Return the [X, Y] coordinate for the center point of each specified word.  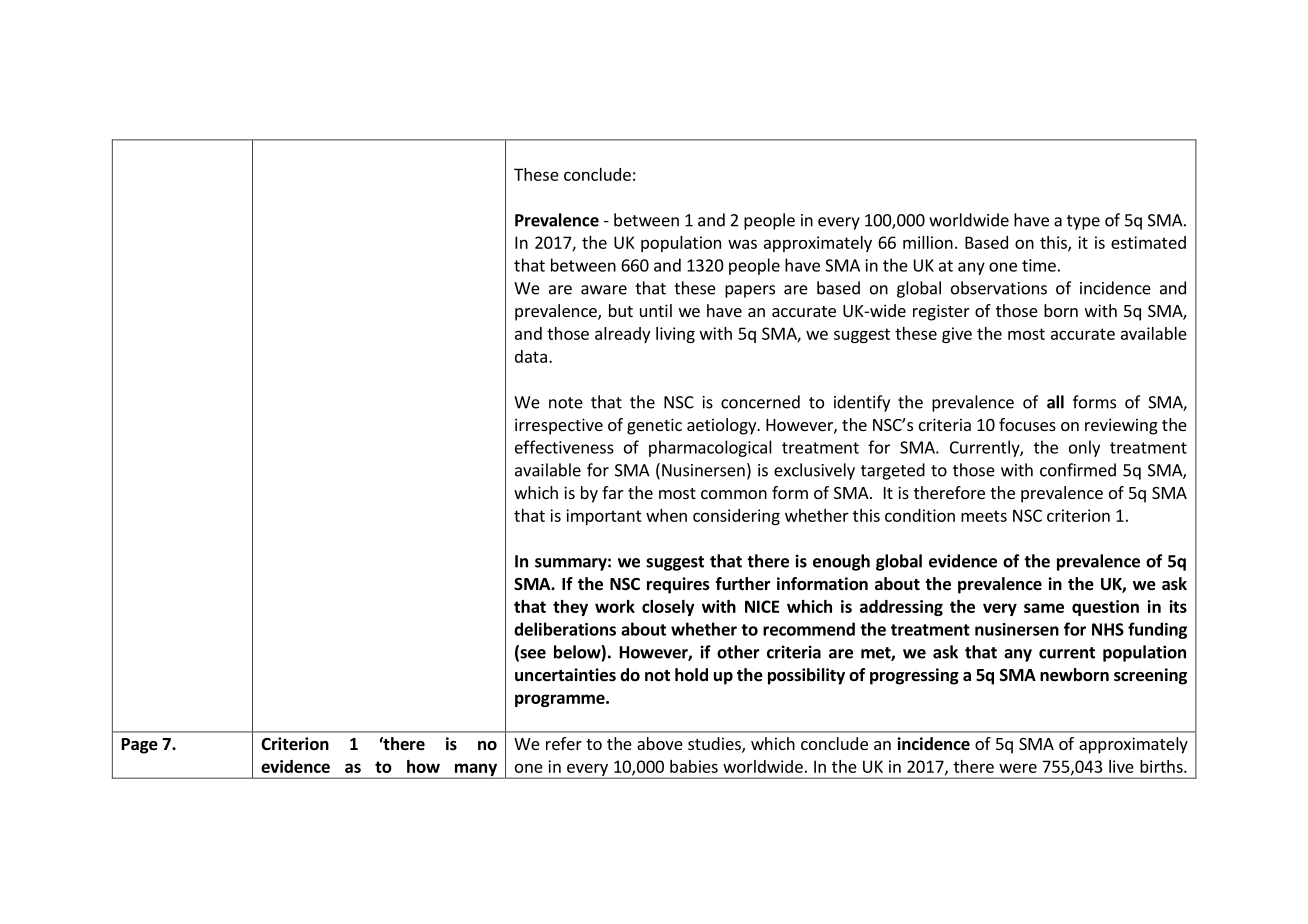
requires [678, 585]
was [742, 244]
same [1044, 608]
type [1083, 222]
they [570, 608]
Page [140, 746]
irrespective [559, 426]
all [1055, 402]
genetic [654, 426]
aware [604, 290]
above [660, 743]
